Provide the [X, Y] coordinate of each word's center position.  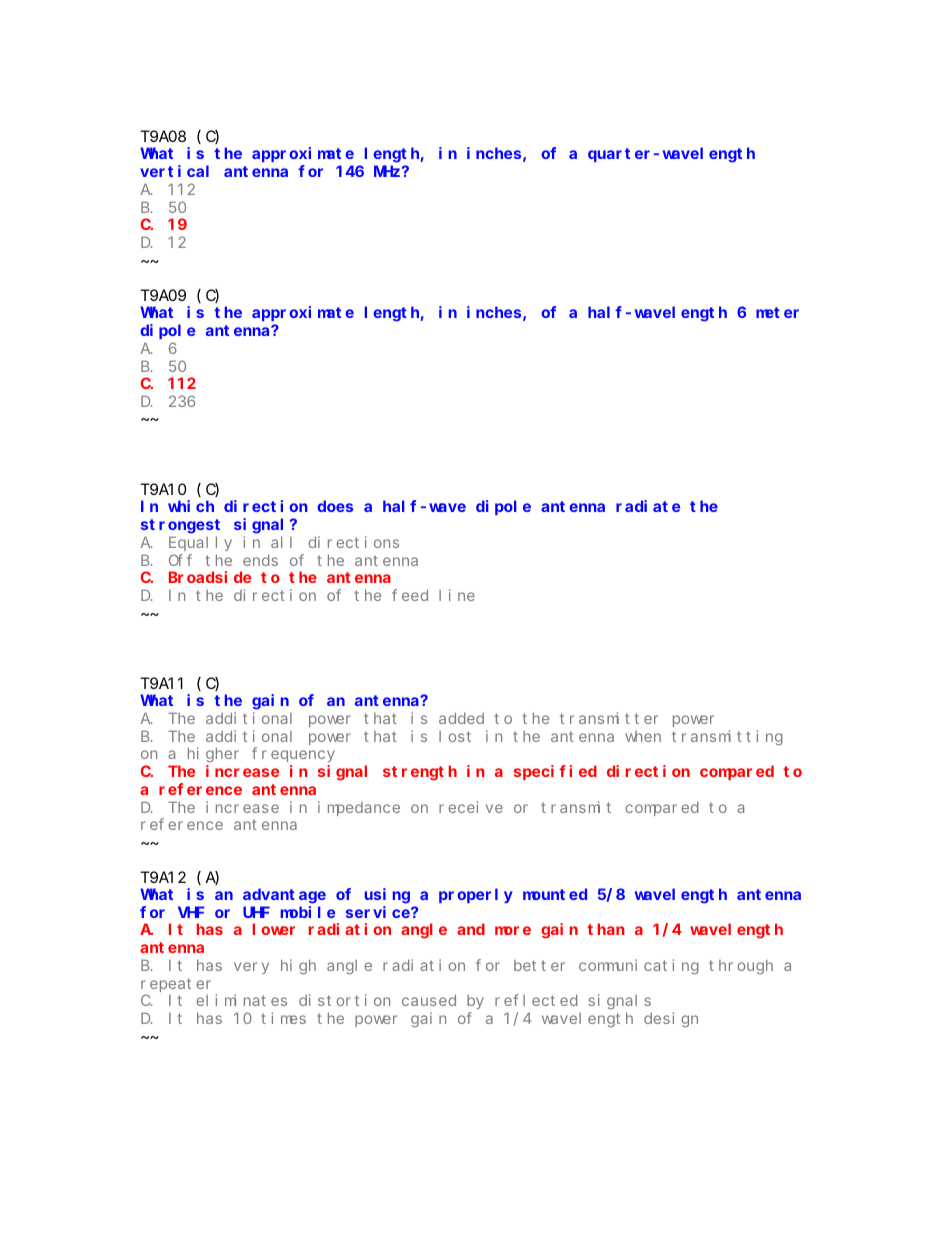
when [643, 736]
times [283, 1018]
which [191, 506]
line [457, 595]
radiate [648, 506]
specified [555, 772]
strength [420, 773]
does [335, 506]
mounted [555, 894]
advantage [284, 896]
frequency [293, 755]
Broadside [210, 577]
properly [476, 896]
